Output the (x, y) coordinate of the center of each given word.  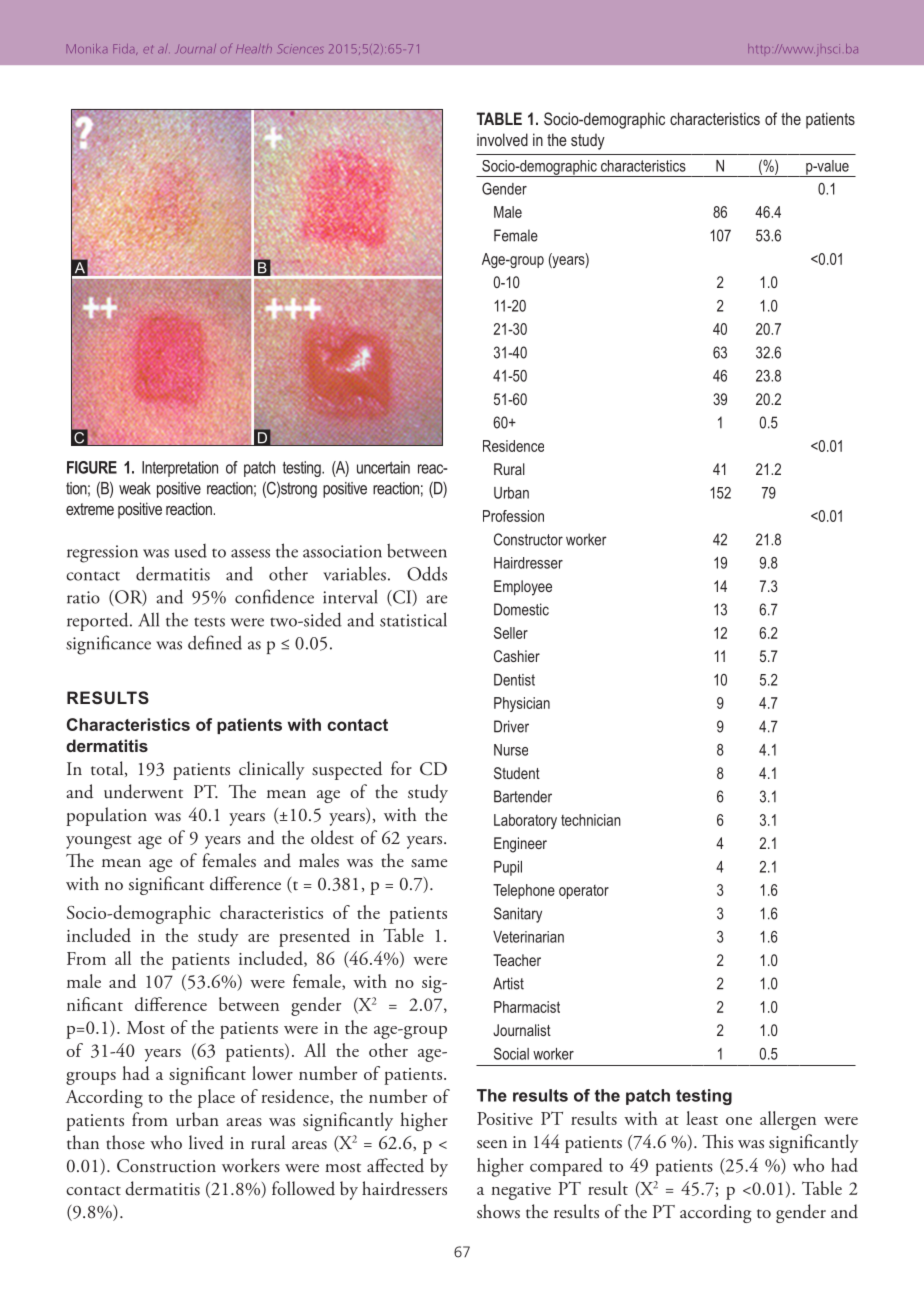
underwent (143, 791)
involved (502, 139)
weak (135, 488)
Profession (513, 516)
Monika (87, 48)
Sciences (300, 49)
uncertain (383, 467)
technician (591, 820)
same (429, 863)
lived (206, 1142)
